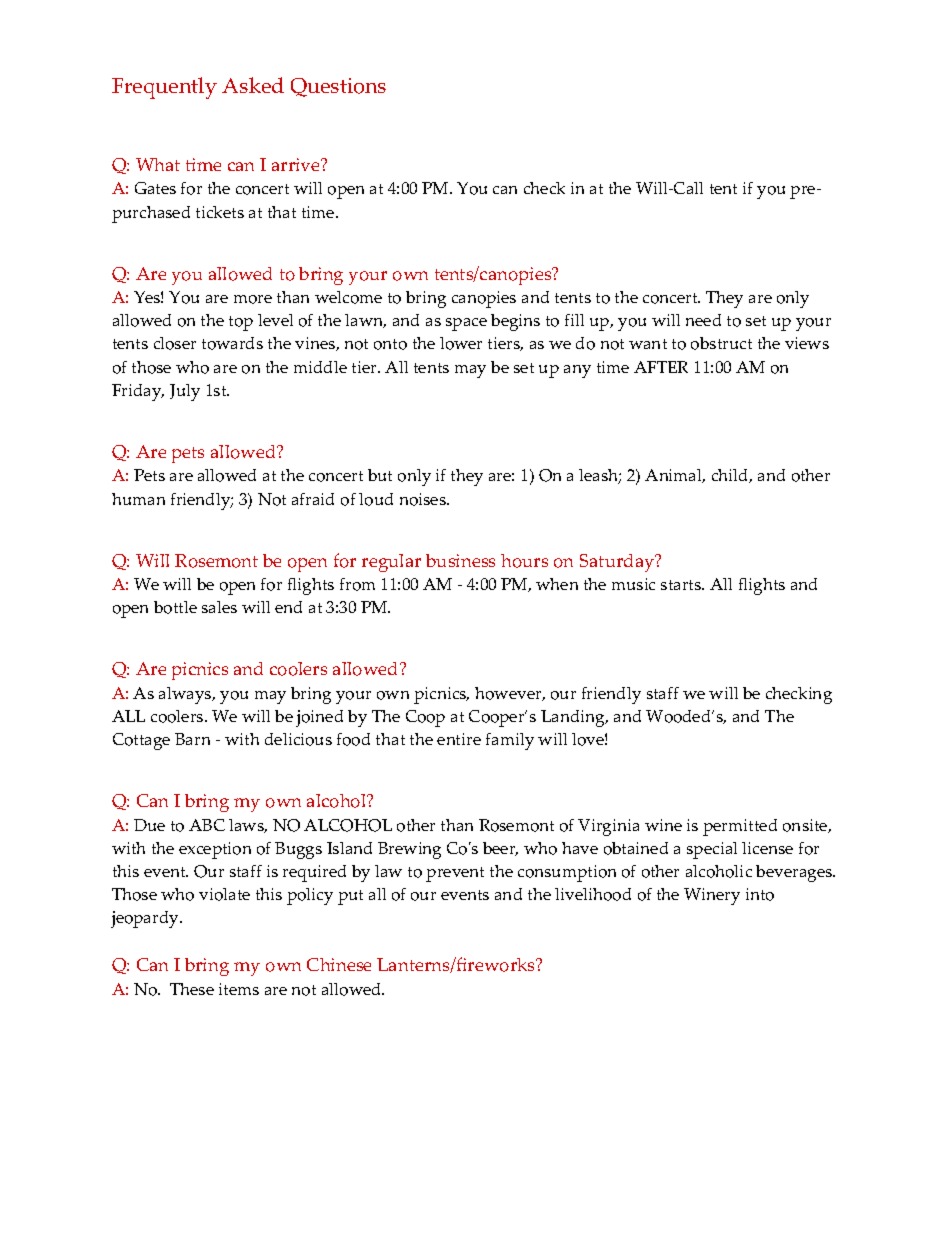  Describe the element at coordinates (460, 560) in the document. I see `business` at that location.
